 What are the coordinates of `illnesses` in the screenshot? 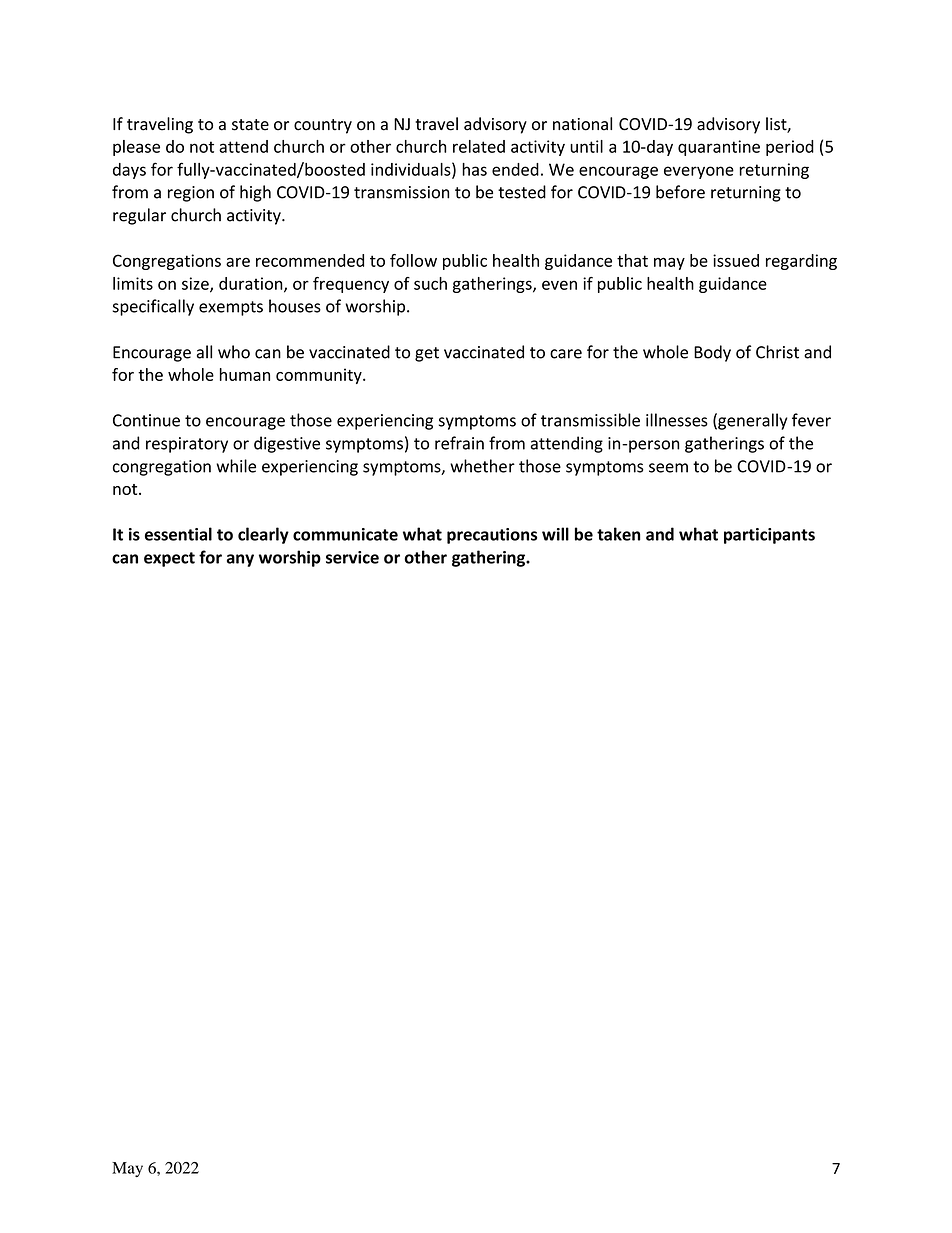 It's located at (677, 420).
